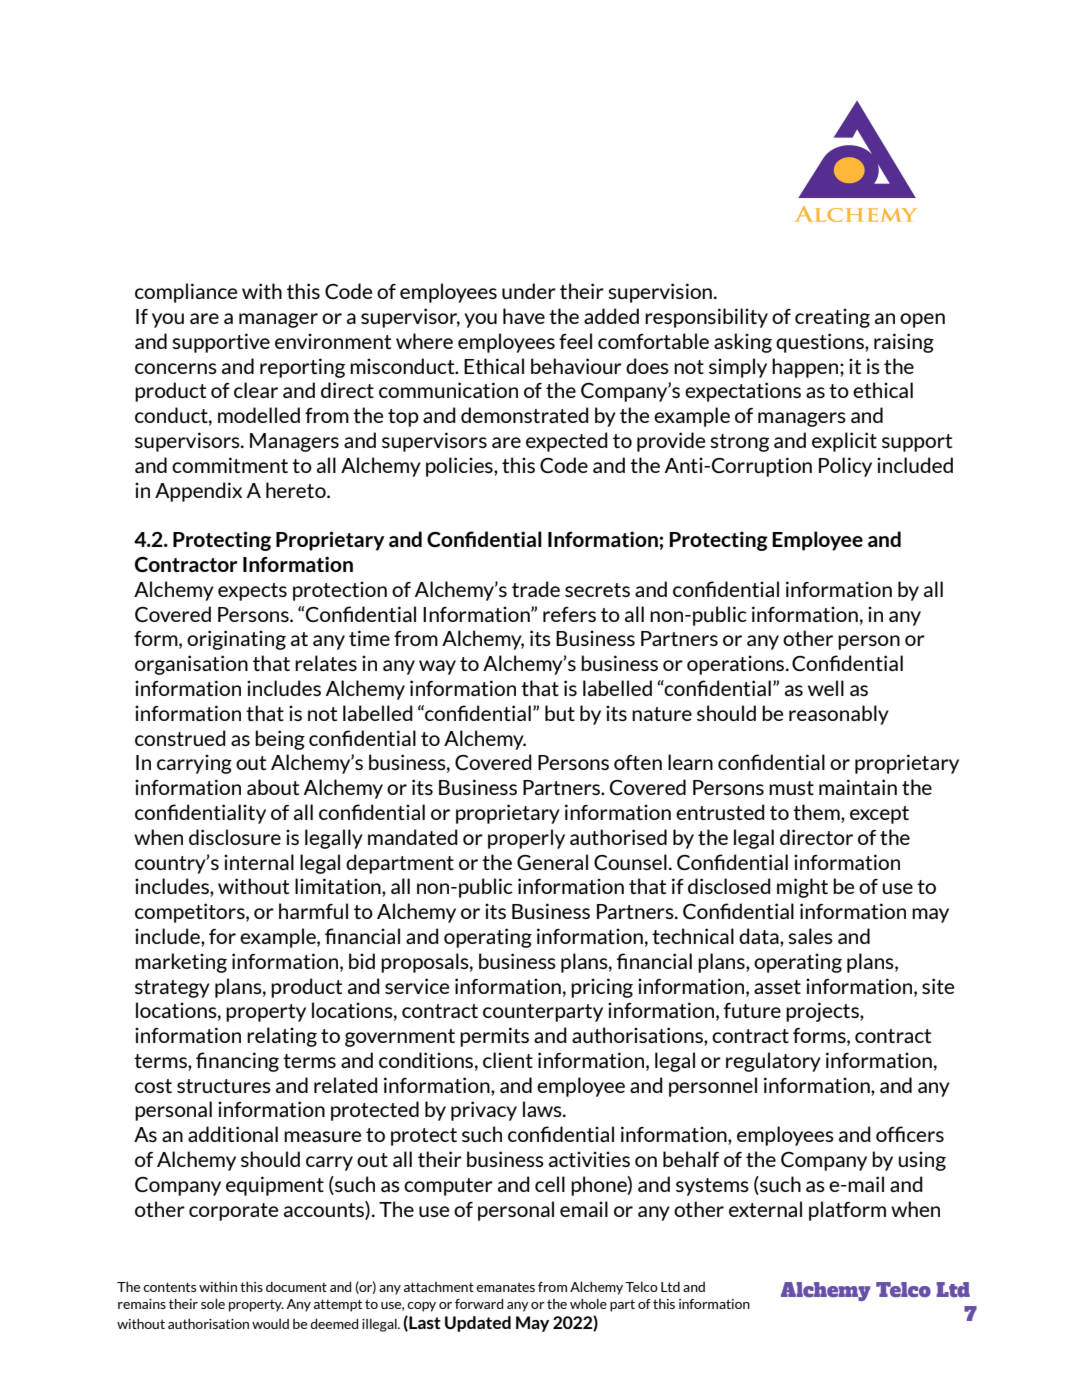 Image resolution: width=1065 pixels, height=1378 pixels. I want to click on refers, so click(569, 614).
